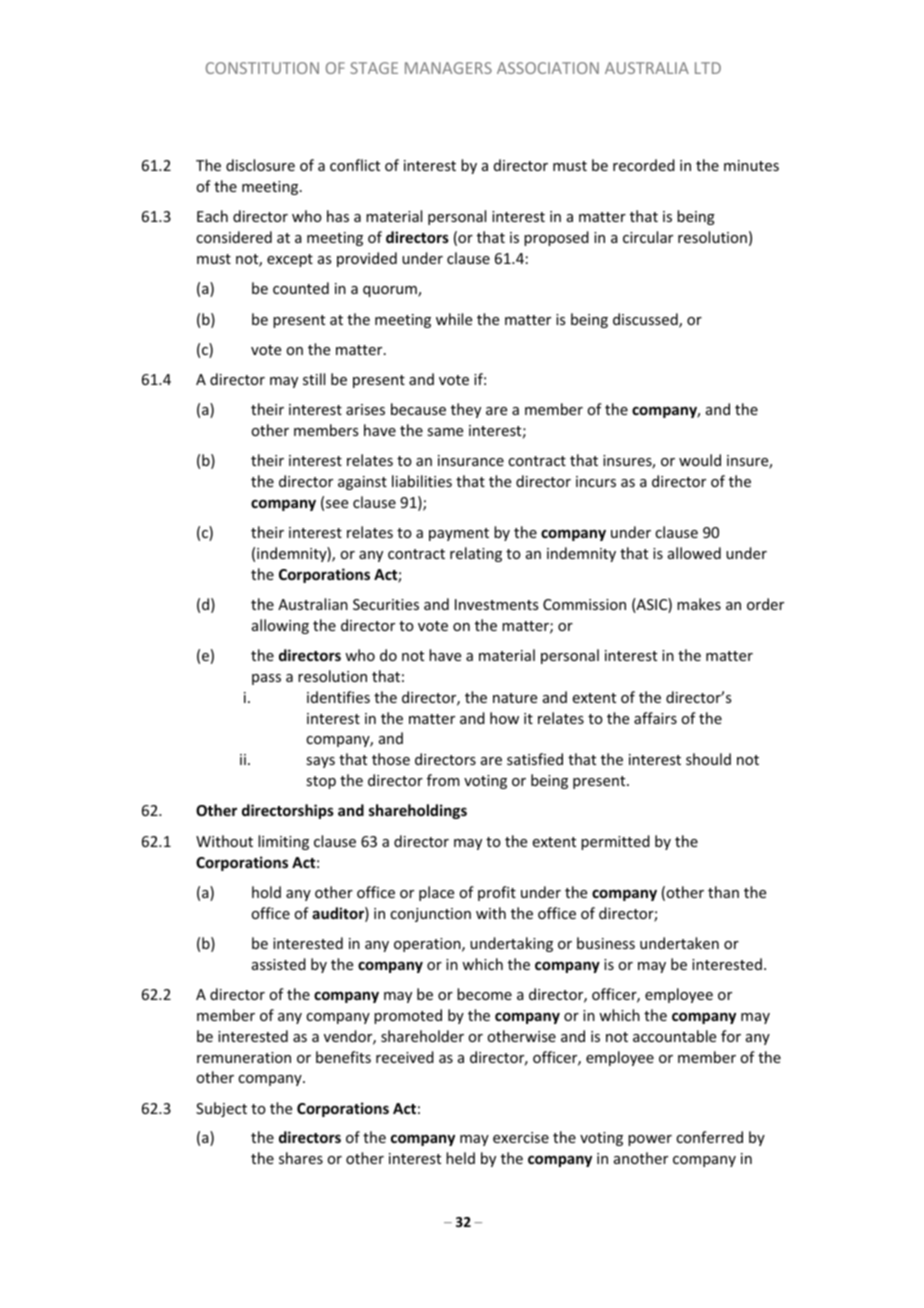 Image resolution: width=924 pixels, height=1308 pixels. Describe the element at coordinates (471, 460) in the screenshot. I see `insurance` at that location.
